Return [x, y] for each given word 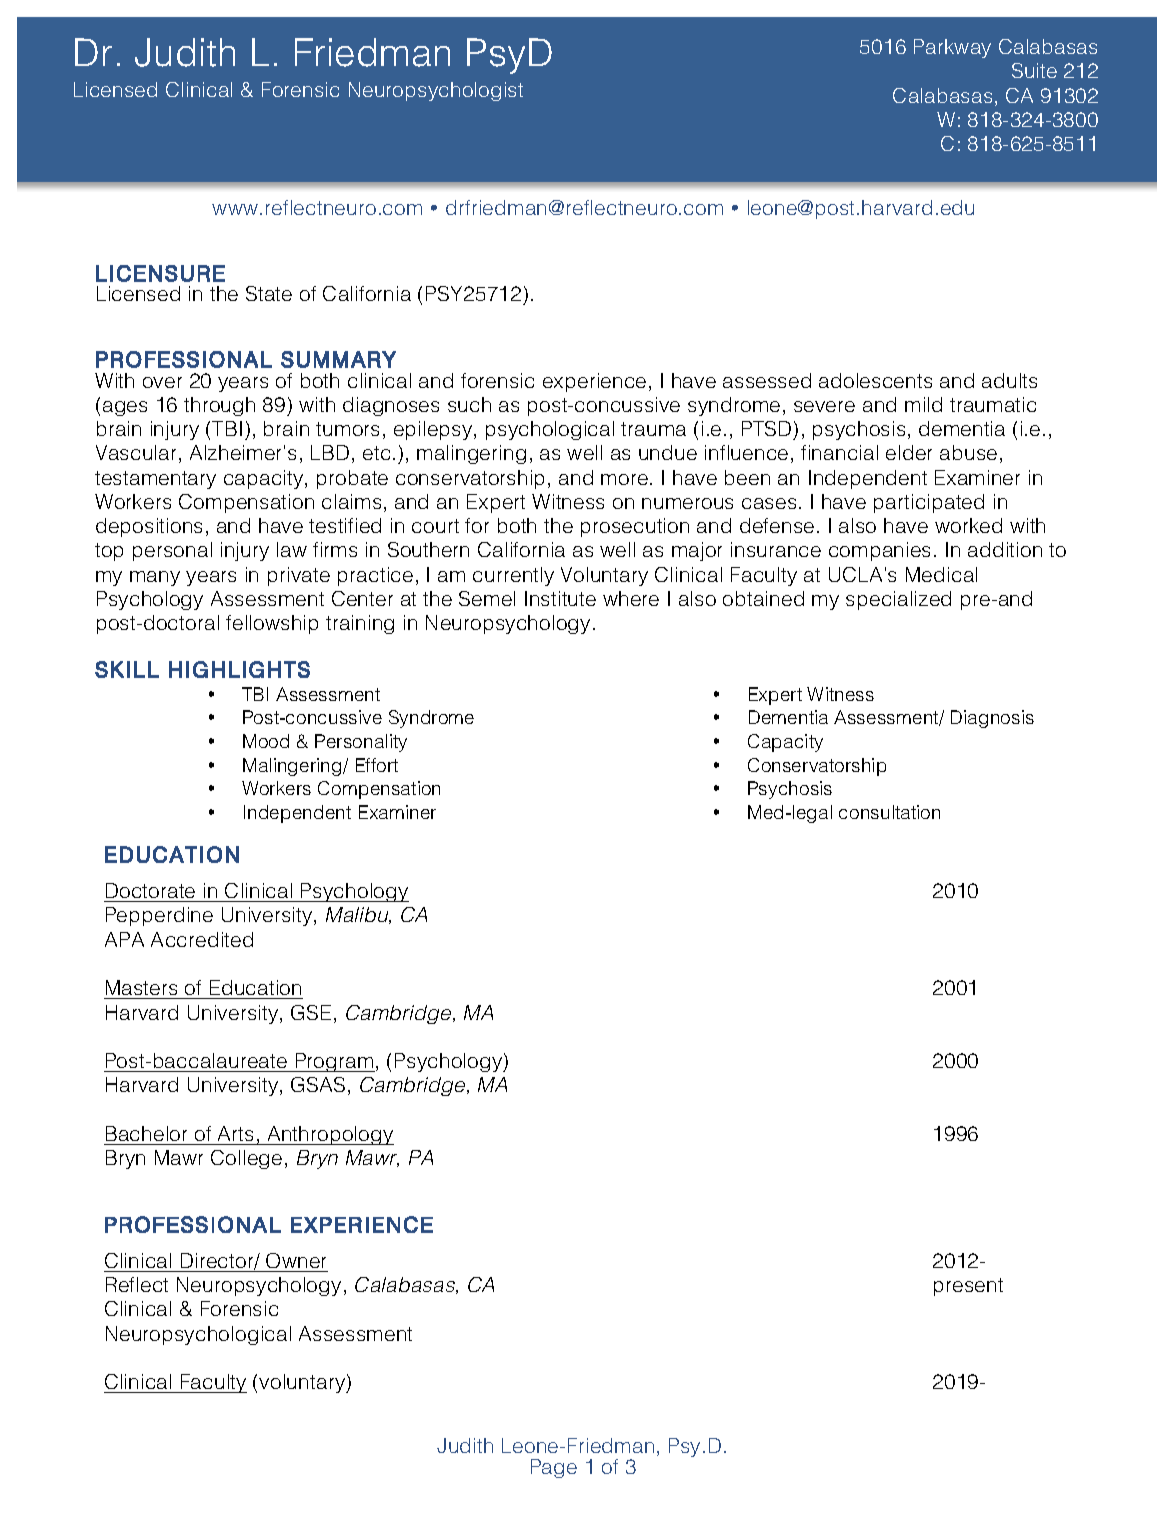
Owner [296, 1260]
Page [554, 1468]
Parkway [952, 48]
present [968, 1287]
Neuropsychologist [436, 91]
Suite [1034, 70]
